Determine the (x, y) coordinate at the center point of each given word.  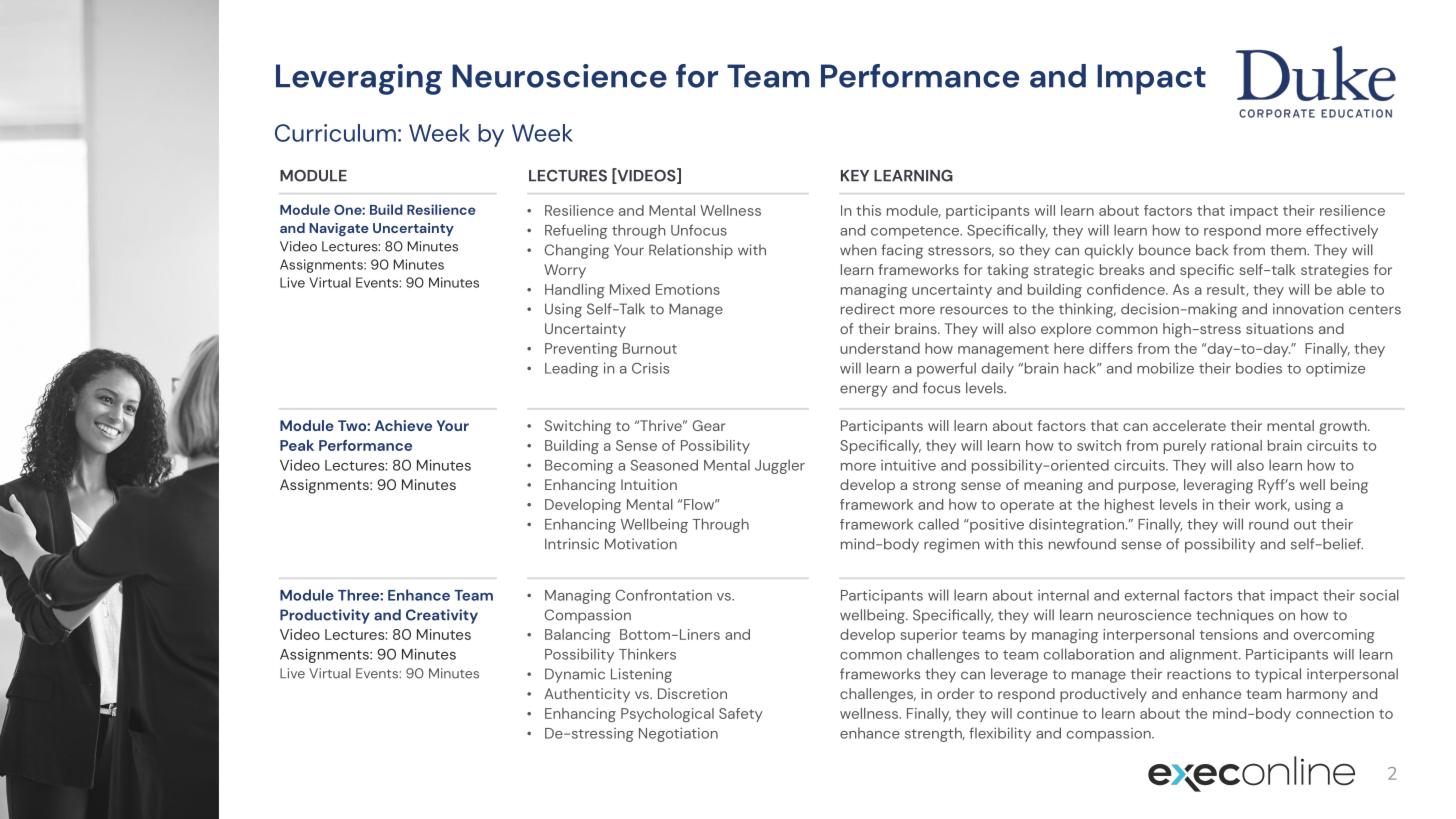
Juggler (780, 466)
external (1152, 595)
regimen (952, 545)
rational (1236, 445)
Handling (575, 291)
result (1227, 290)
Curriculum (335, 133)
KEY (855, 176)
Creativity (442, 616)
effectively (1342, 231)
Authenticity (587, 695)
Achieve (403, 425)
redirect (868, 309)
